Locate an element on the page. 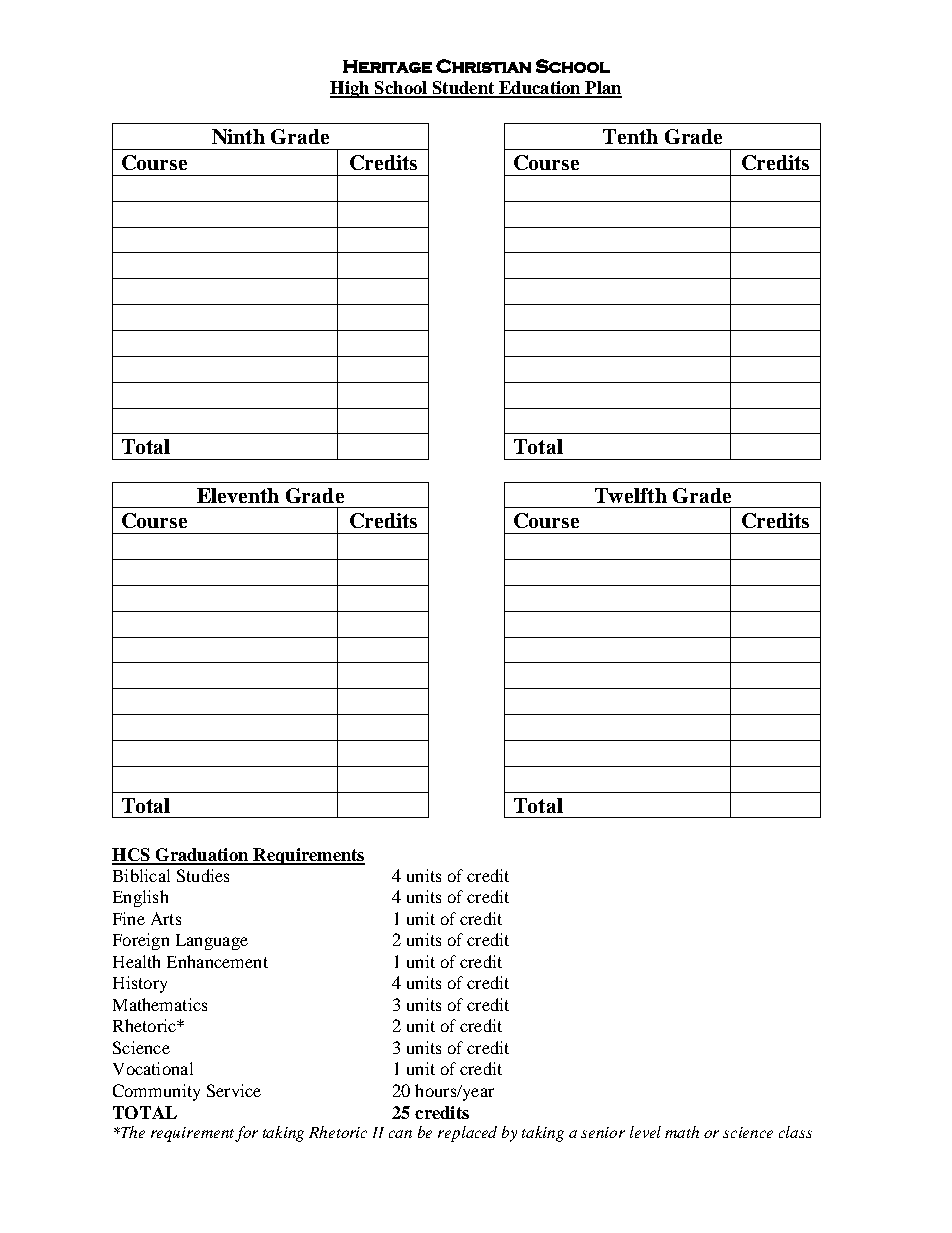  Ninth is located at coordinates (238, 136).
